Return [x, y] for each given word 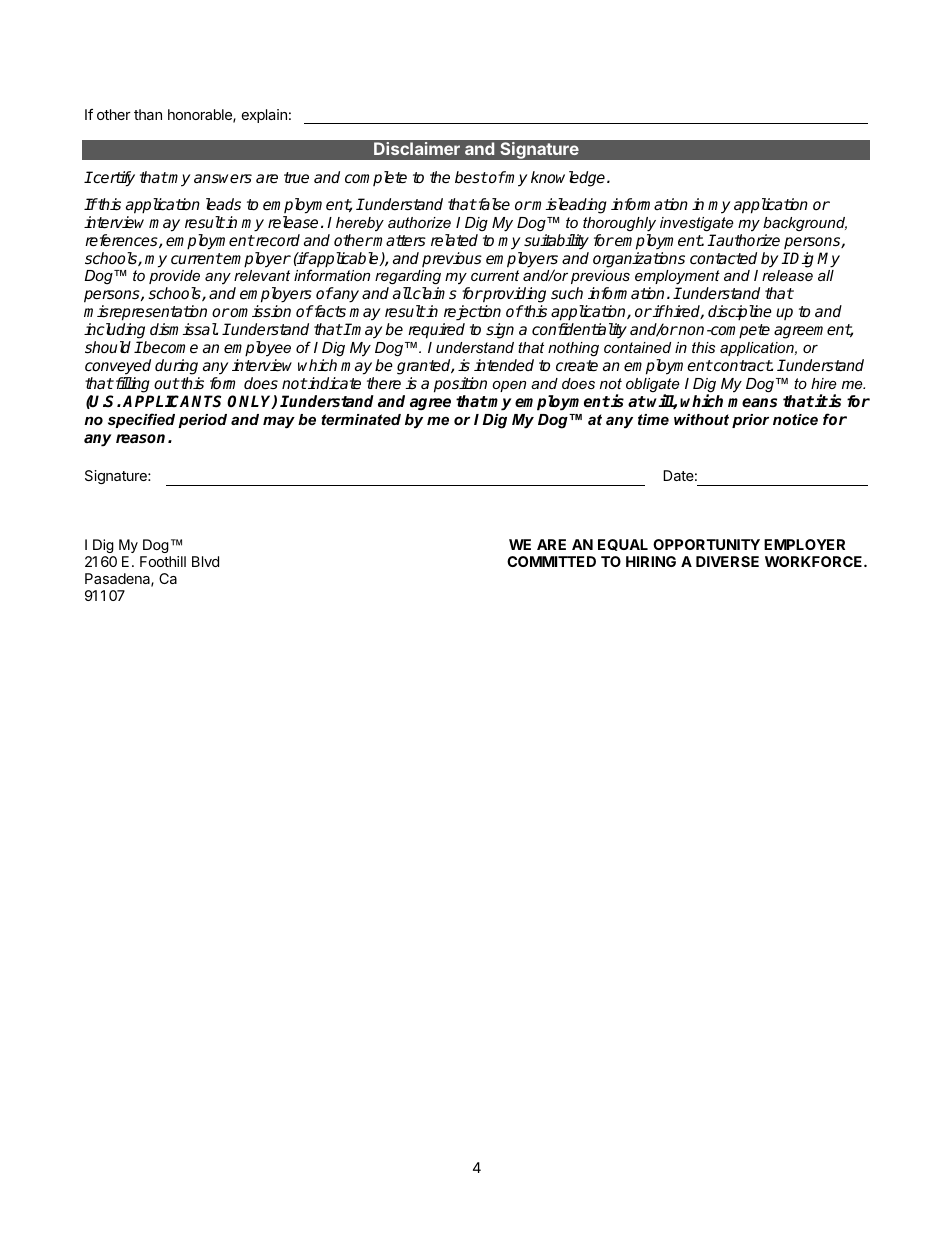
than [148, 114]
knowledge [569, 179]
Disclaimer [417, 148]
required [436, 331]
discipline [740, 313]
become [169, 347]
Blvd [205, 561]
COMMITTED [551, 561]
